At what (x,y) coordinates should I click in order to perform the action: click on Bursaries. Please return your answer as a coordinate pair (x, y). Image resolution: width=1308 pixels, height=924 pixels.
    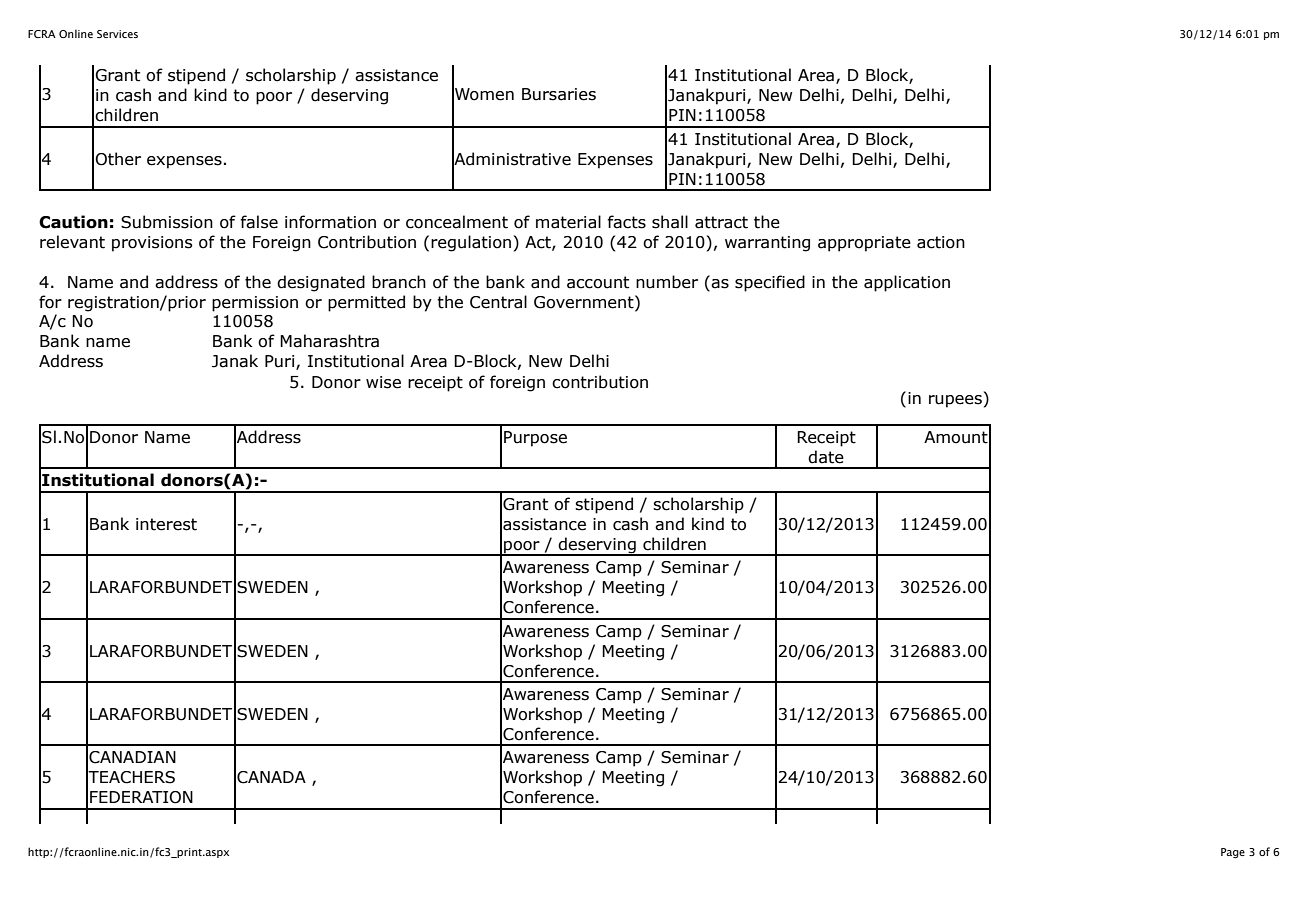
    Looking at the image, I should click on (559, 94).
